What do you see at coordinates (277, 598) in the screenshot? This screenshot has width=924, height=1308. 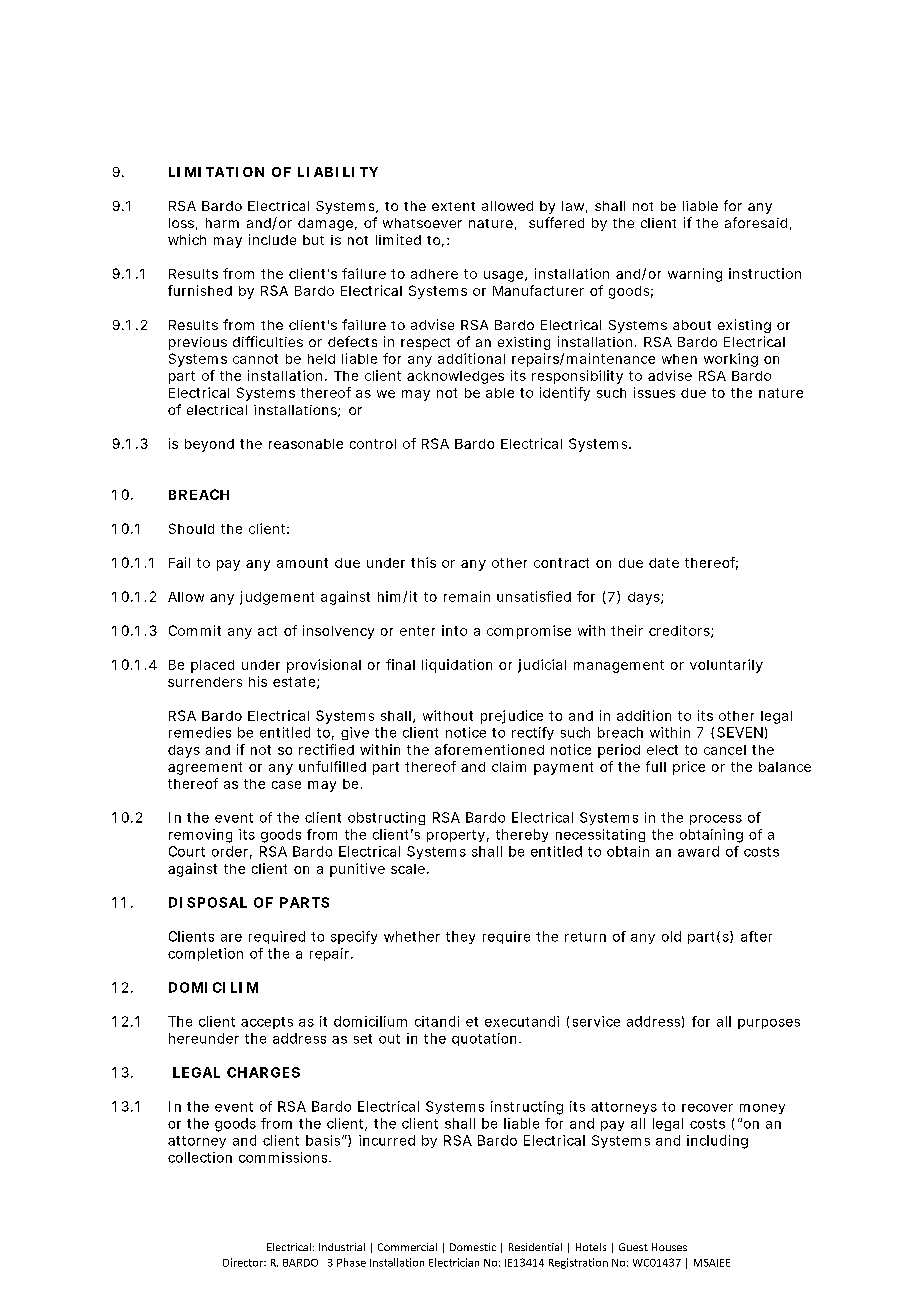 I see `judgement` at bounding box center [277, 598].
